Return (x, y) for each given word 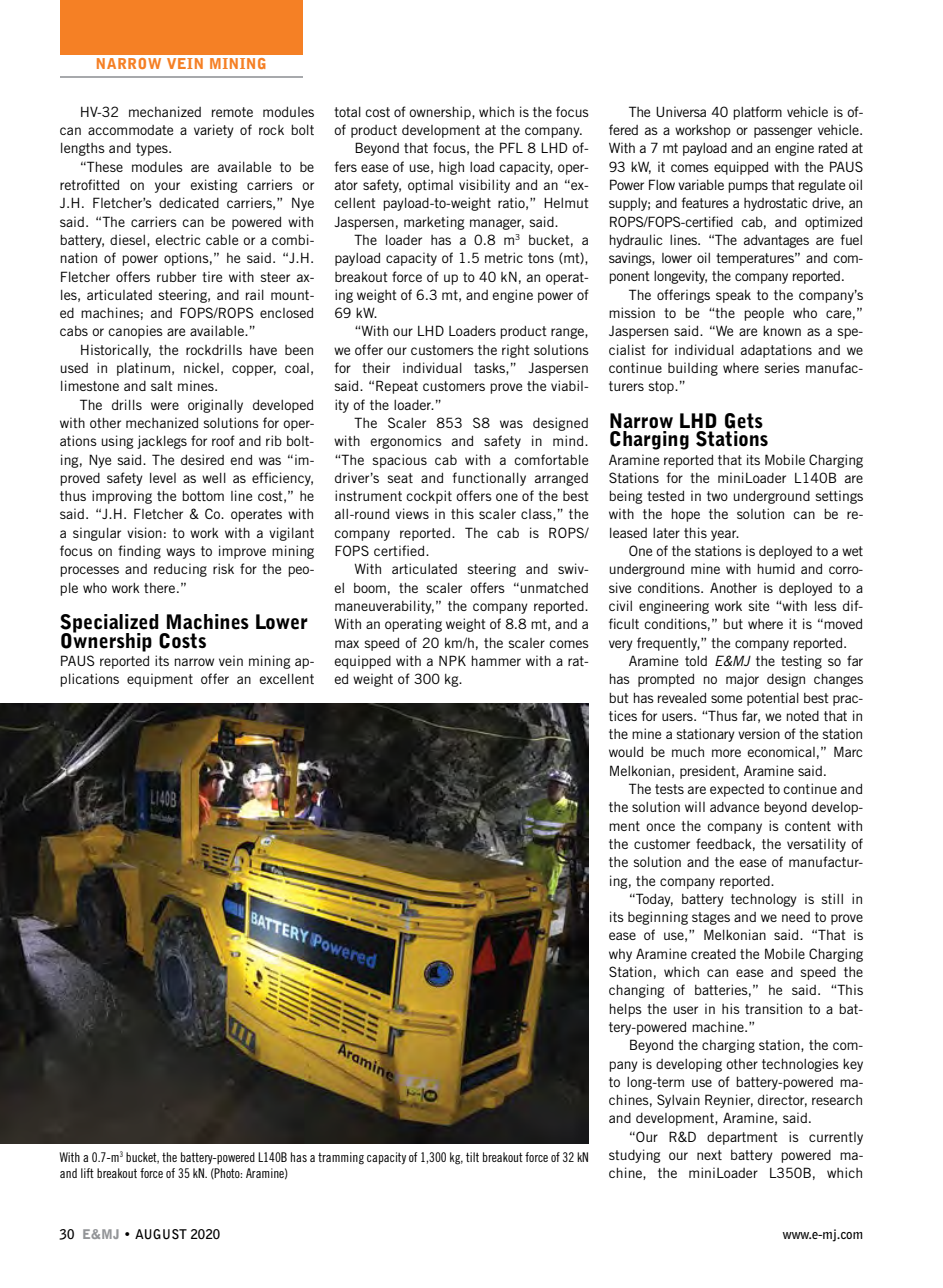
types (153, 149)
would (626, 752)
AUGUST (161, 1234)
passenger (783, 132)
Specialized (110, 624)
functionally (489, 479)
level (163, 478)
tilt (472, 1157)
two (717, 496)
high (451, 168)
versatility (816, 845)
